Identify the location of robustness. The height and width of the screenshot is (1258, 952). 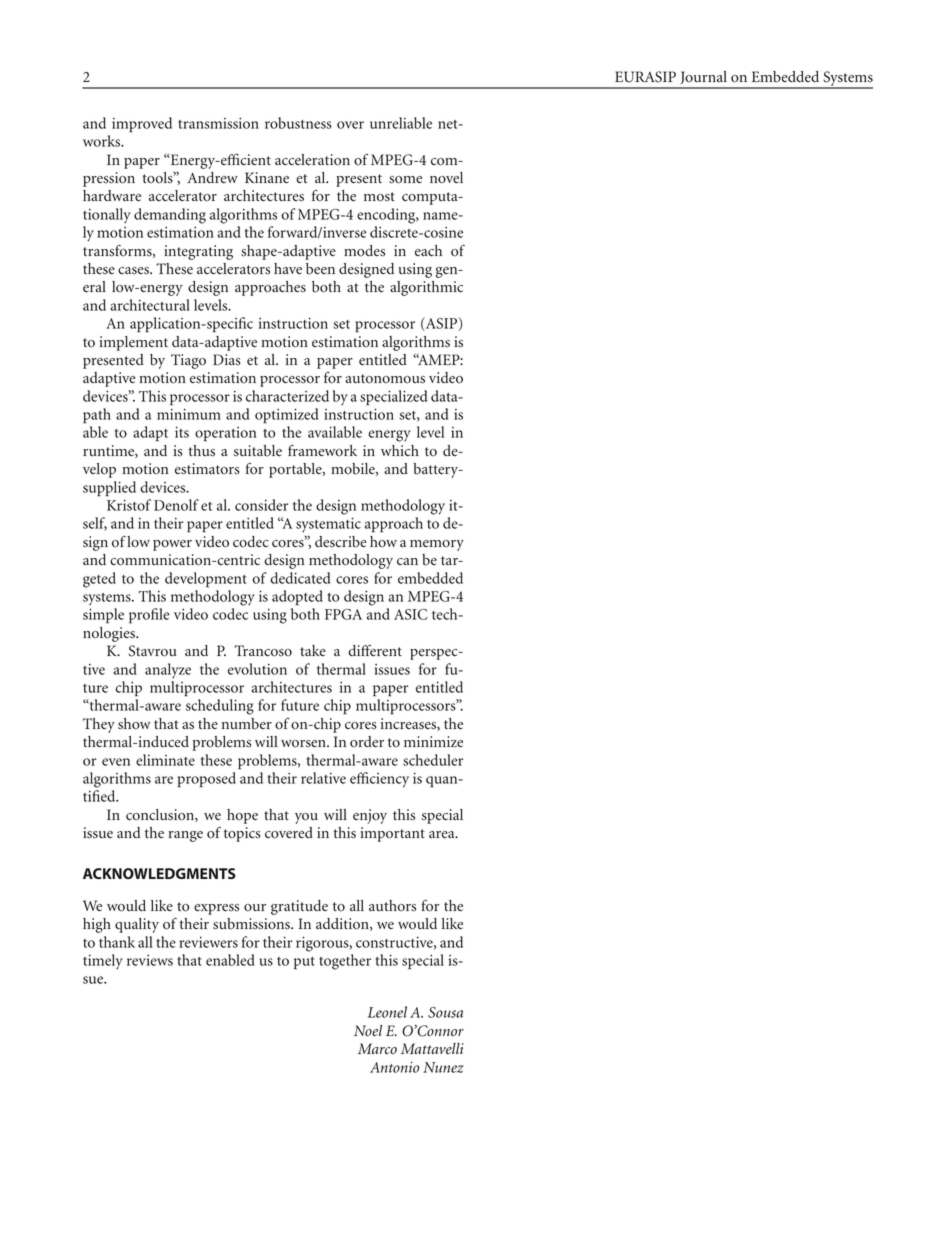
(298, 123).
